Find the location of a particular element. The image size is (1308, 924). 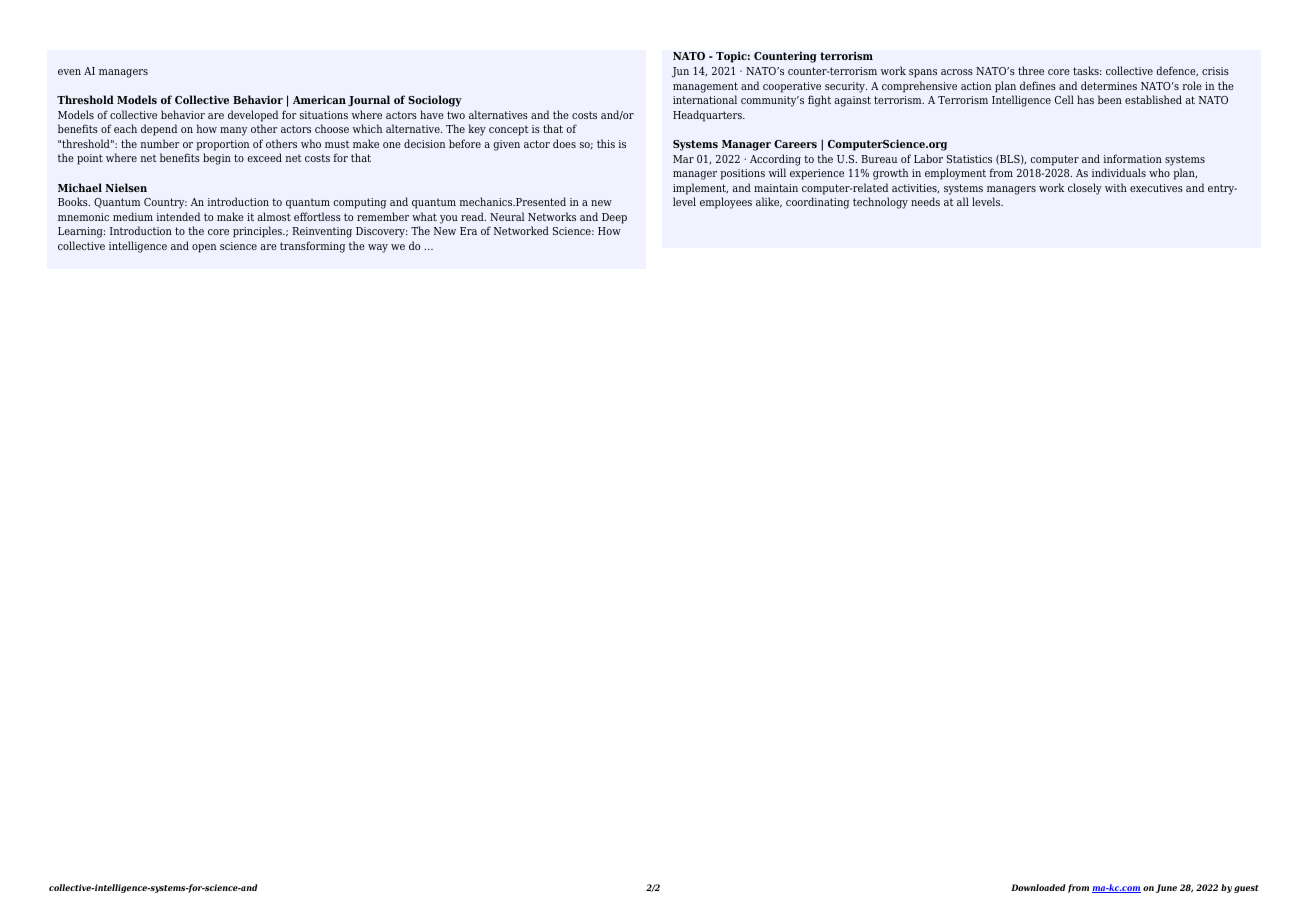

management is located at coordinates (705, 87).
